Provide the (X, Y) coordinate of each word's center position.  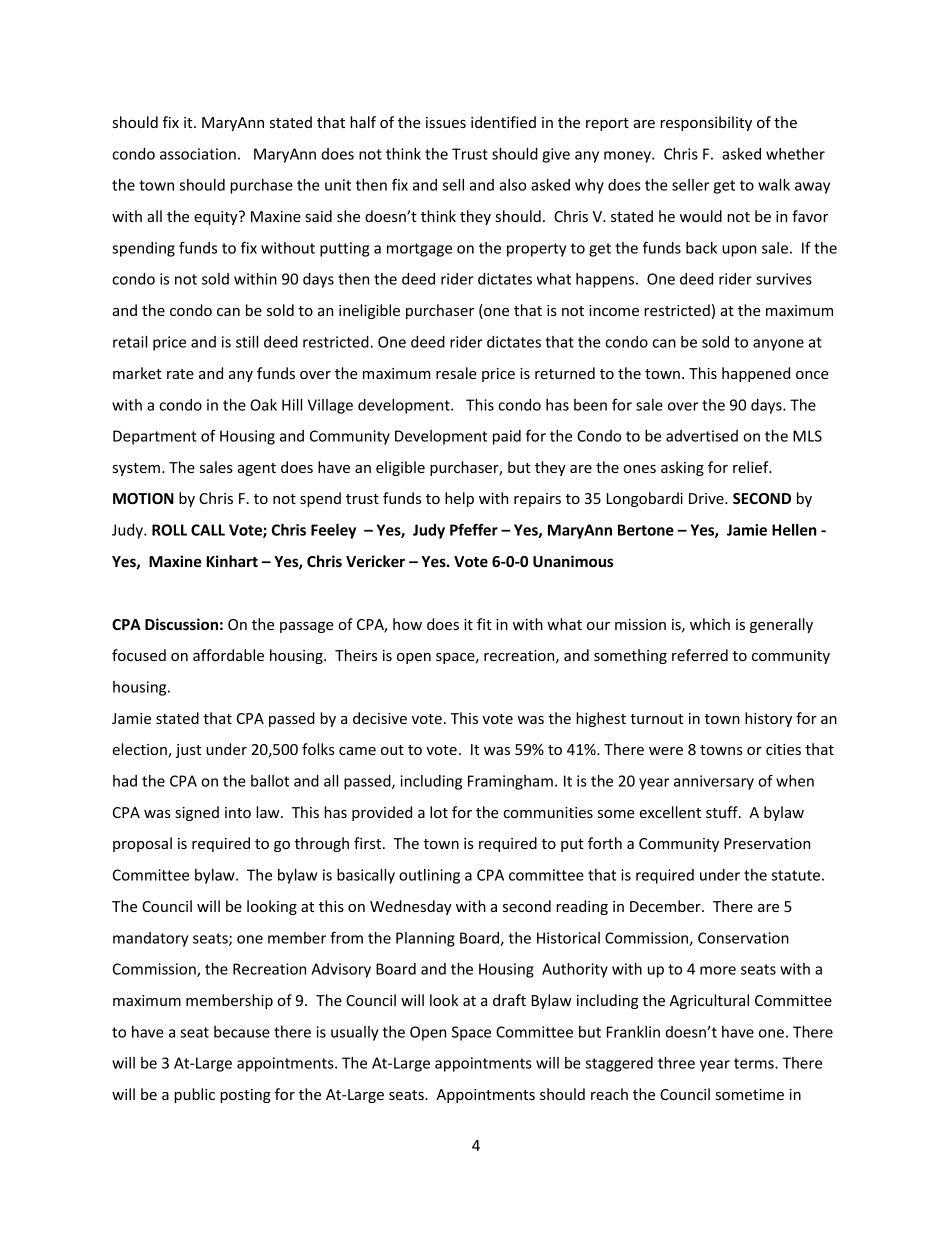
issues (446, 122)
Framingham (510, 782)
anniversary (714, 782)
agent (257, 469)
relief (752, 467)
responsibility (706, 123)
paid (507, 437)
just (188, 751)
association (198, 154)
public (194, 1095)
